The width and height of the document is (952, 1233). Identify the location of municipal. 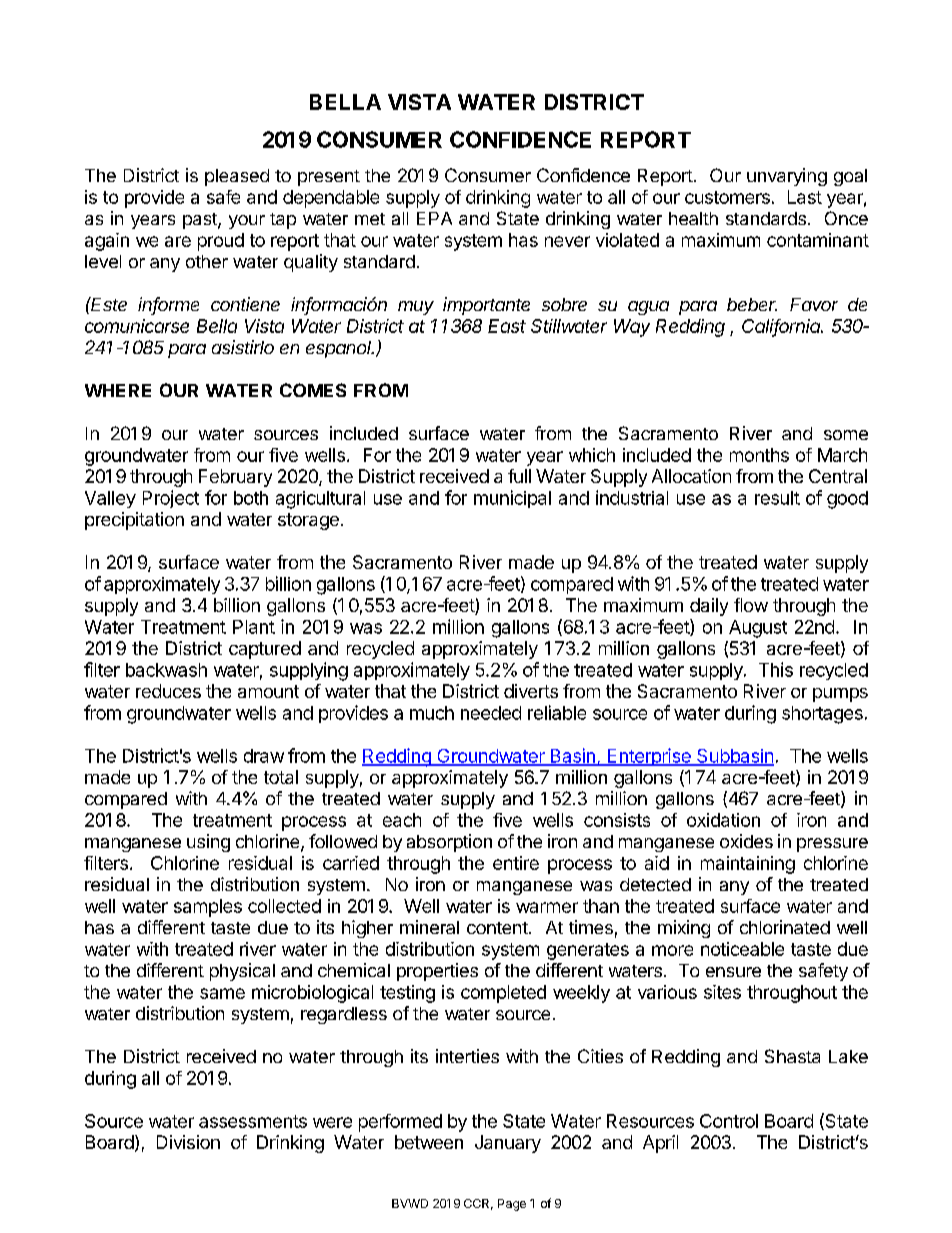
(512, 499).
